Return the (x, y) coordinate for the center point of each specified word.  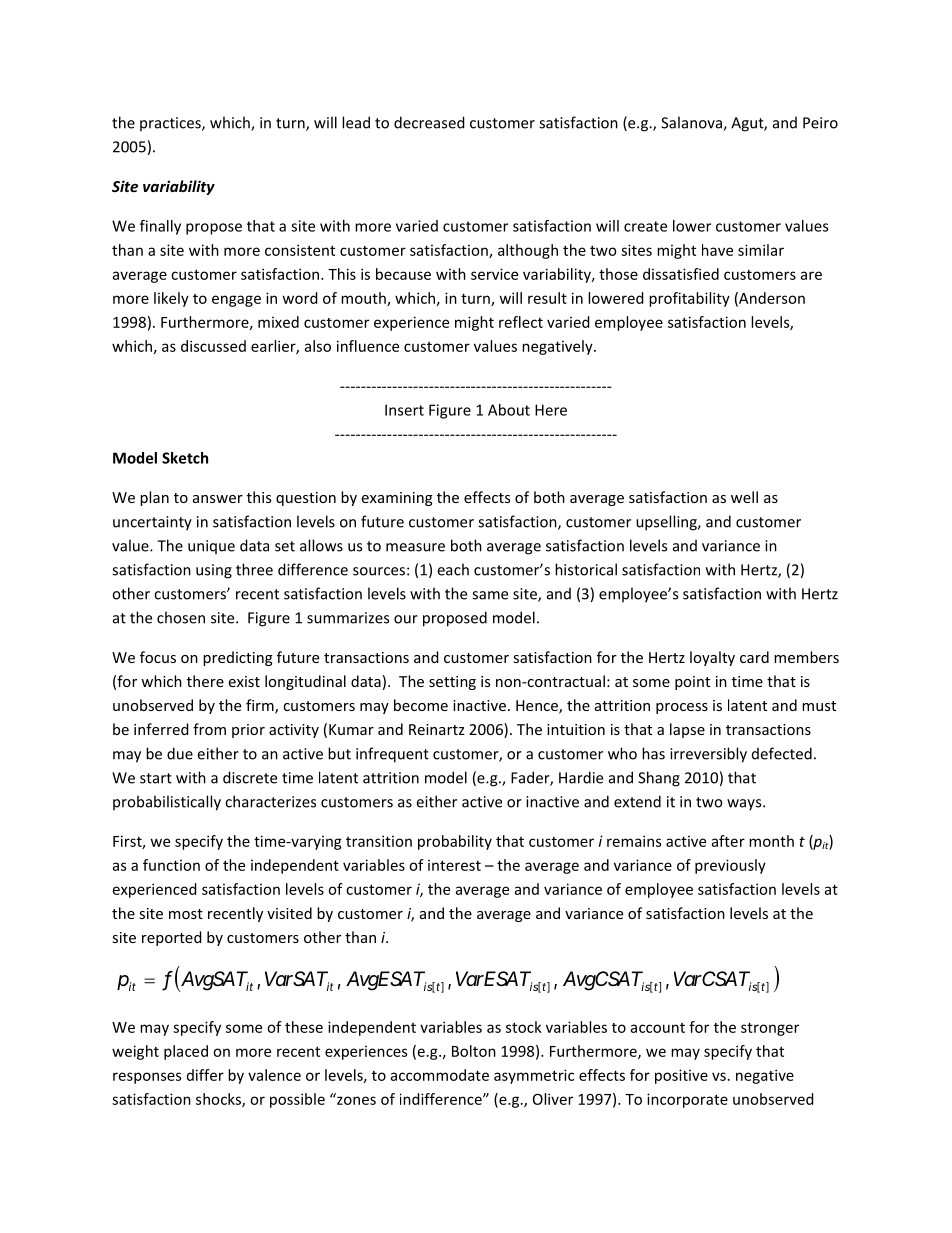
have (717, 250)
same (490, 595)
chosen (181, 617)
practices (171, 124)
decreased (429, 122)
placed (186, 1052)
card (754, 657)
